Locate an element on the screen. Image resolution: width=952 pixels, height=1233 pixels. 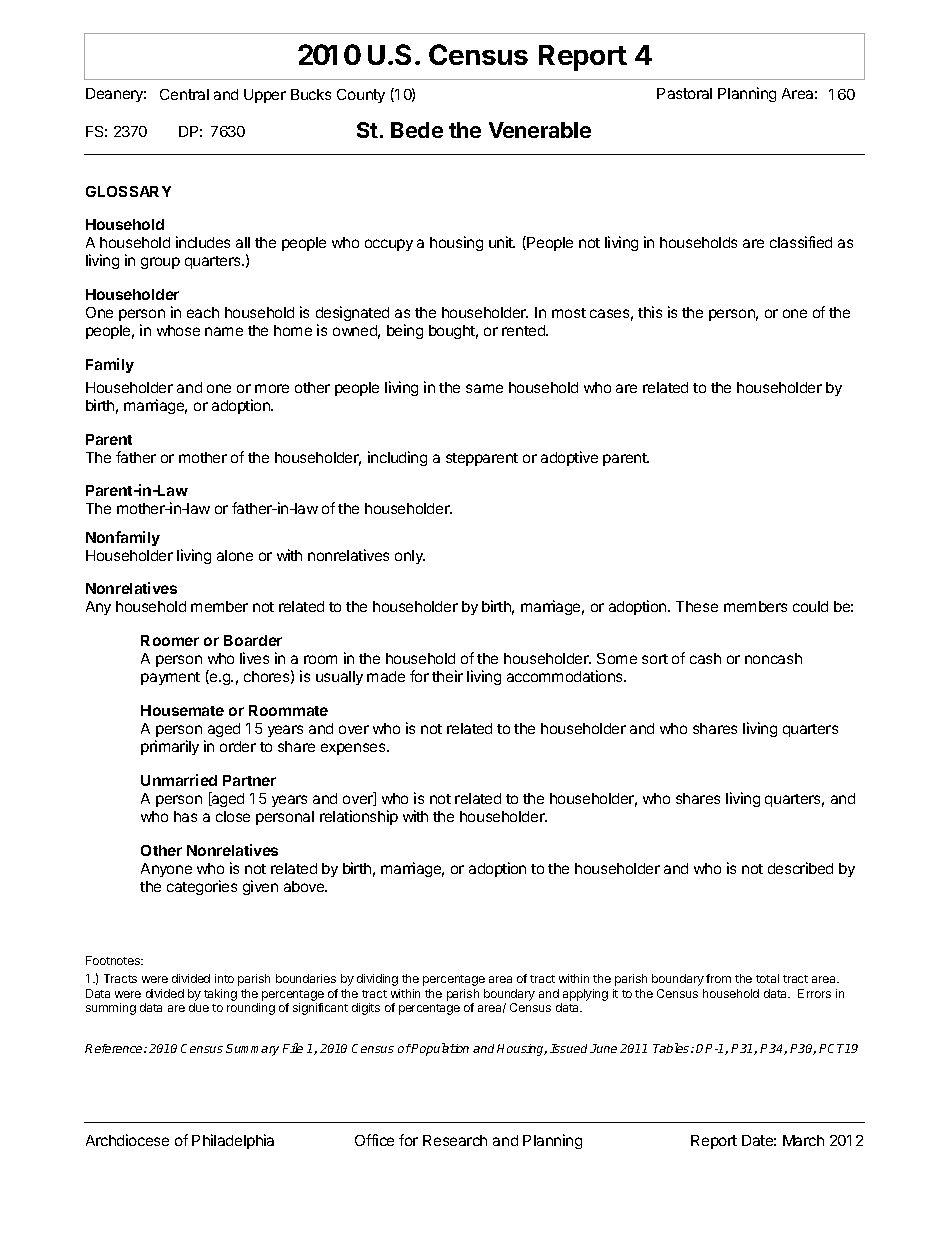
more is located at coordinates (272, 388).
